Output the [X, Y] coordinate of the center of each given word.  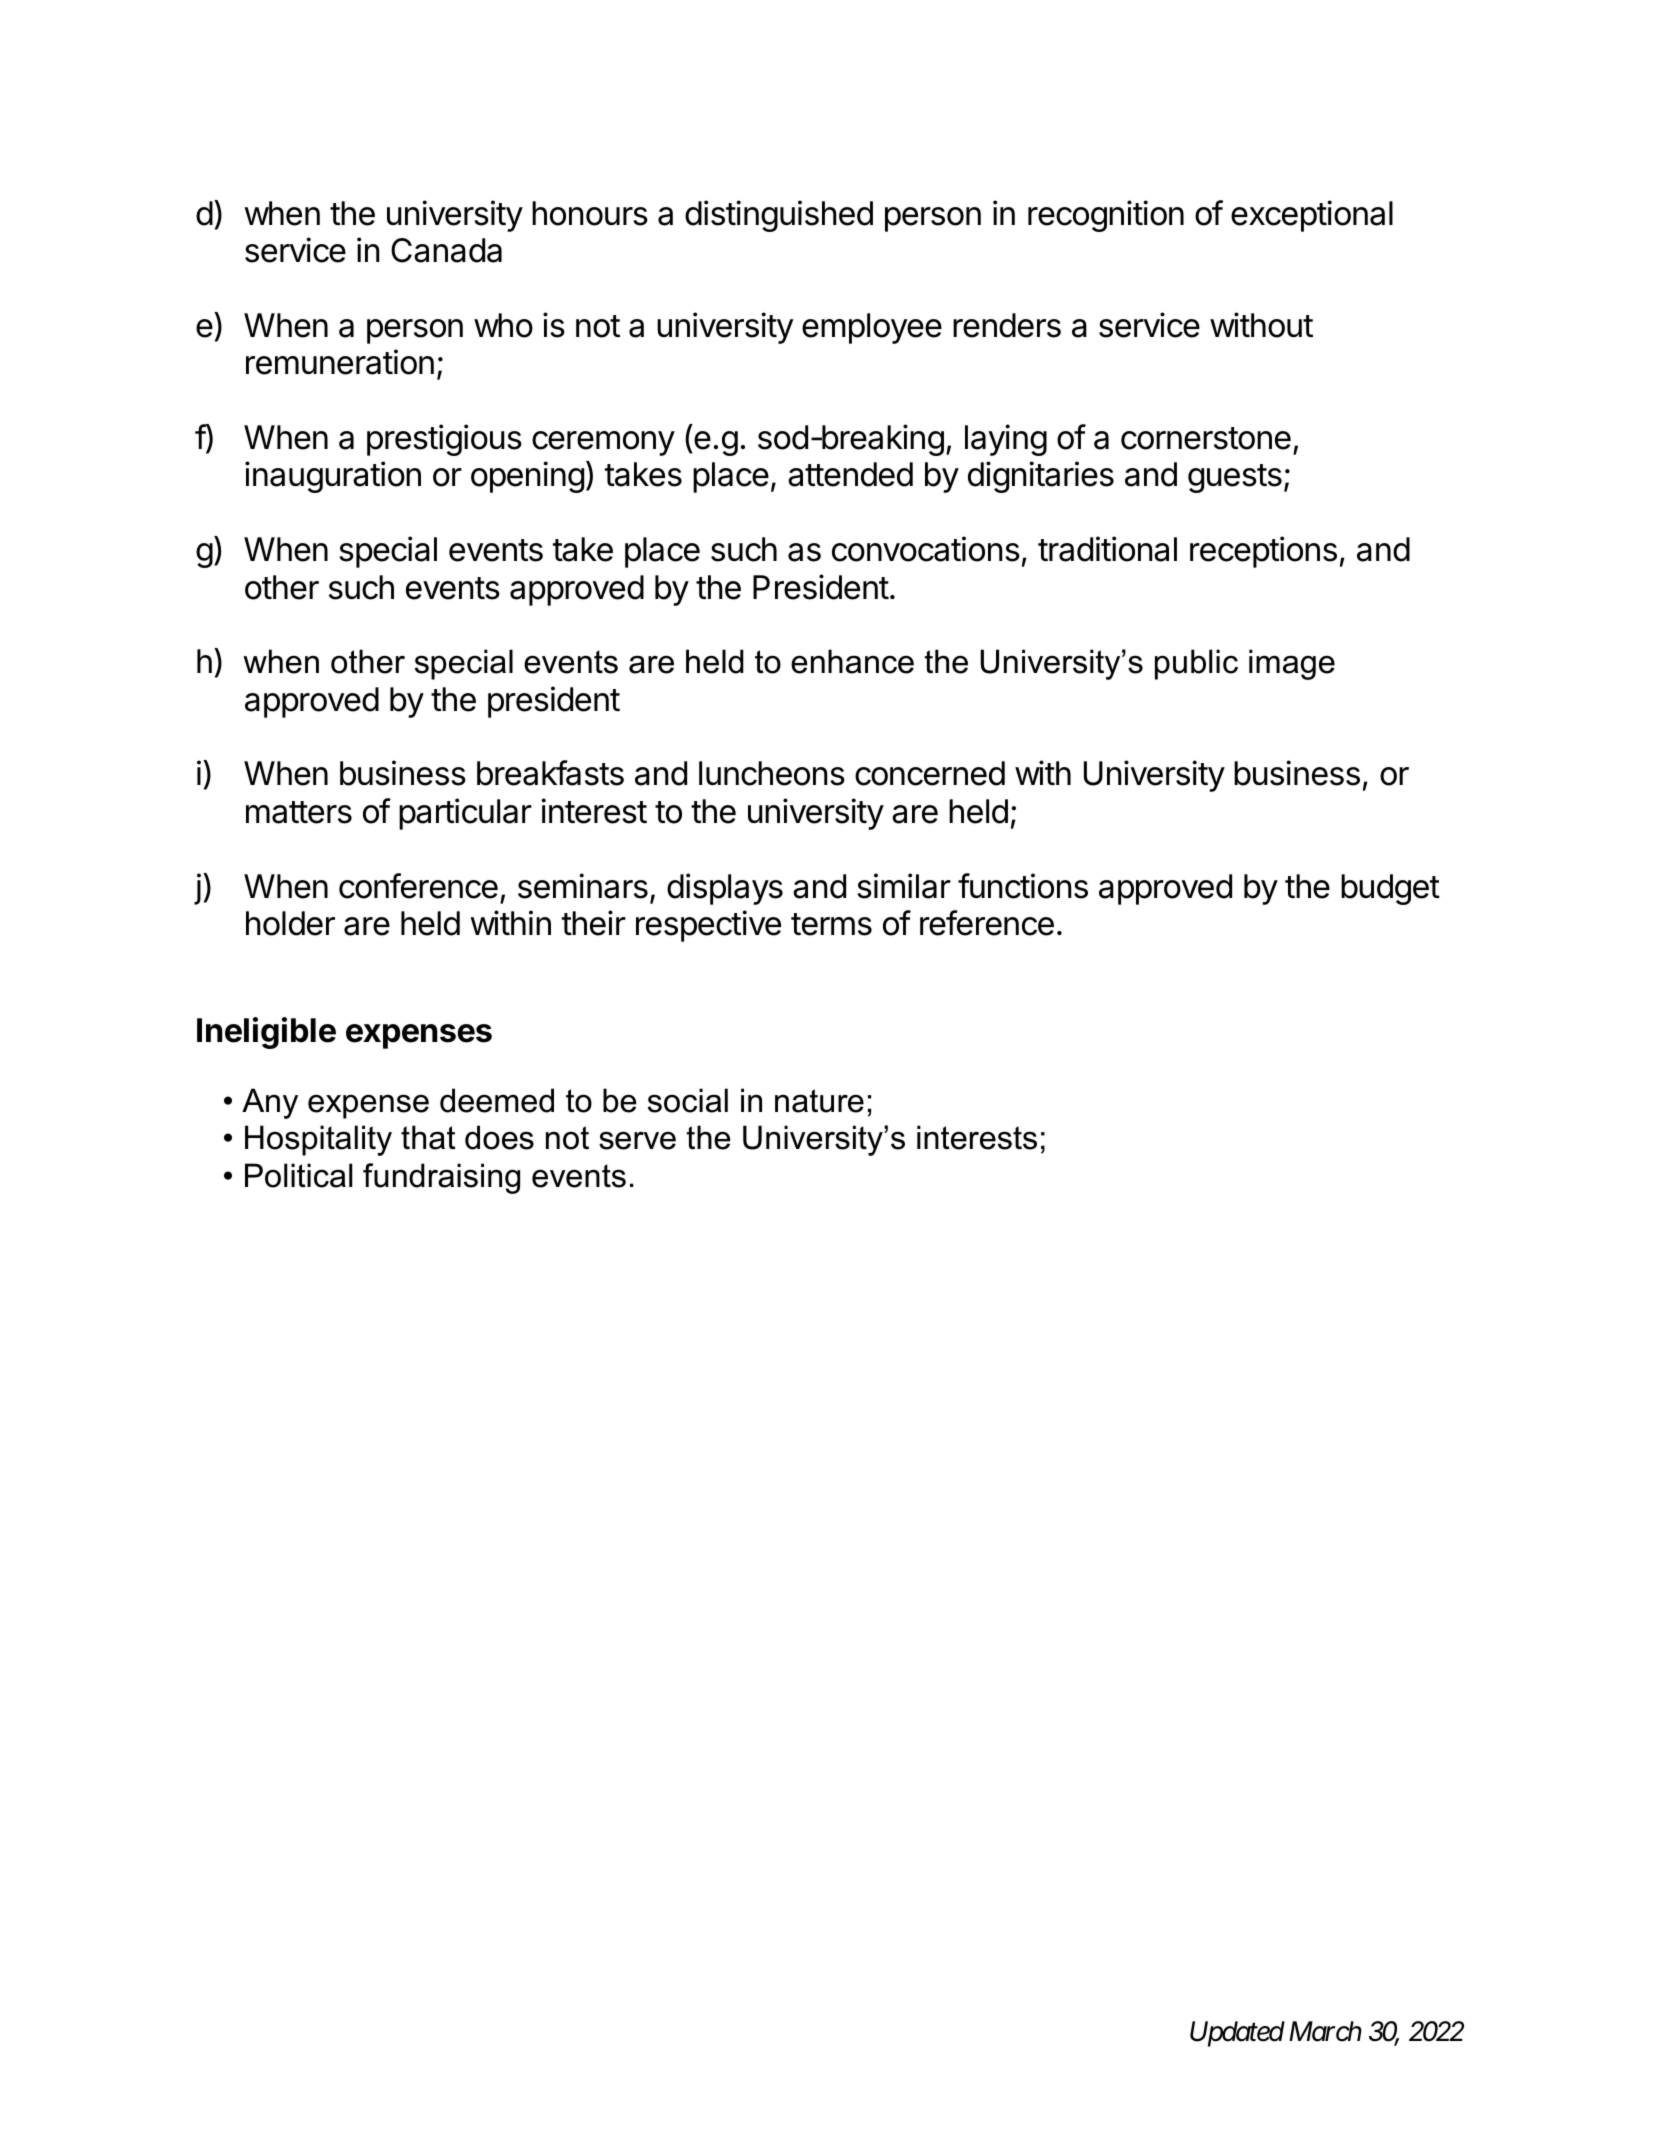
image [1292, 664]
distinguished [779, 216]
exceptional [1312, 216]
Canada [446, 250]
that [428, 1137]
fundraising [441, 1178]
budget [1390, 889]
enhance [852, 661]
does [499, 1137]
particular [465, 814]
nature [819, 1101]
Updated [1237, 2034]
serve [637, 1140]
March [1325, 2031]
